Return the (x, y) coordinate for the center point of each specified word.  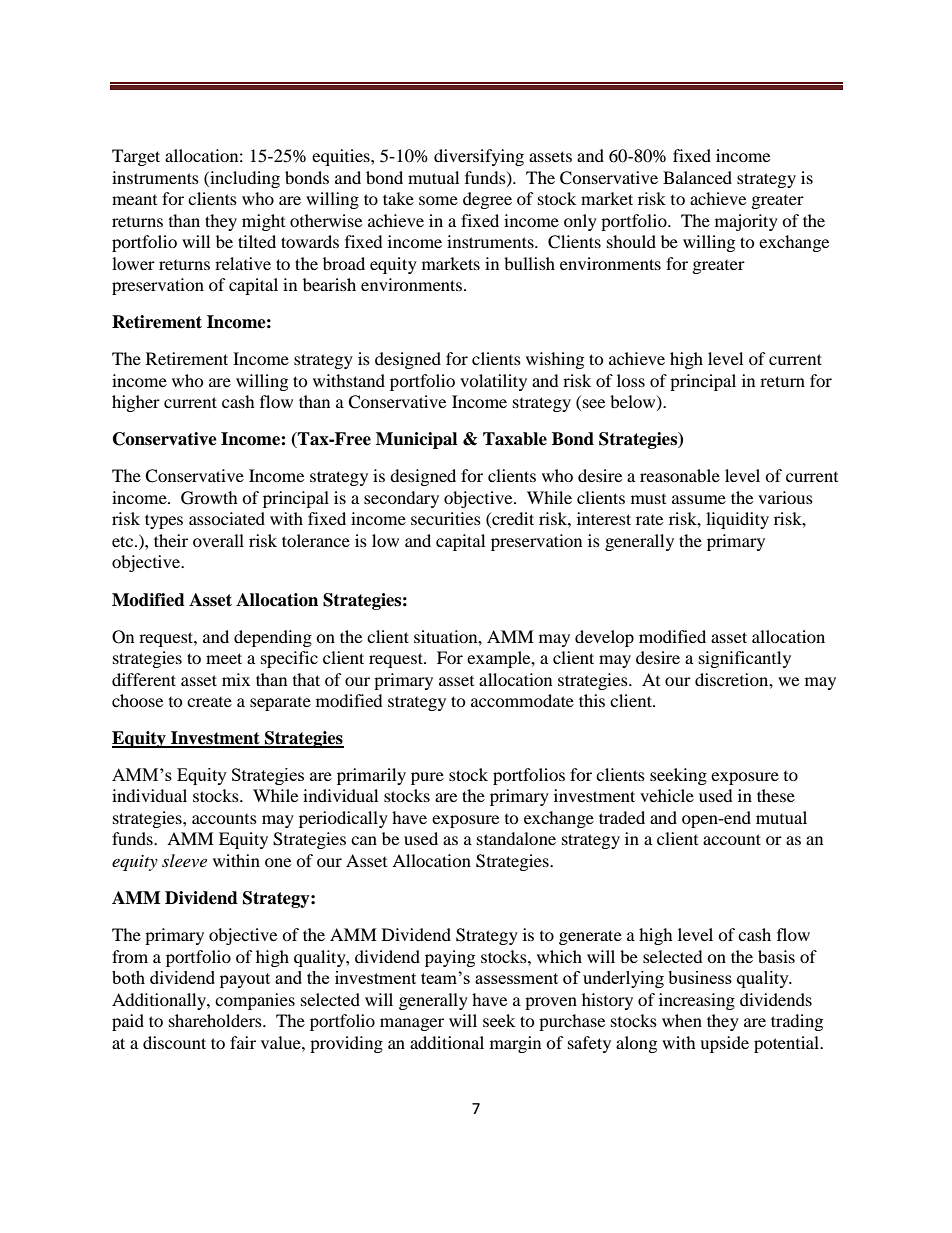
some (438, 200)
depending (273, 638)
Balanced (697, 177)
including (244, 179)
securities (446, 518)
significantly (745, 659)
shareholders (216, 1020)
